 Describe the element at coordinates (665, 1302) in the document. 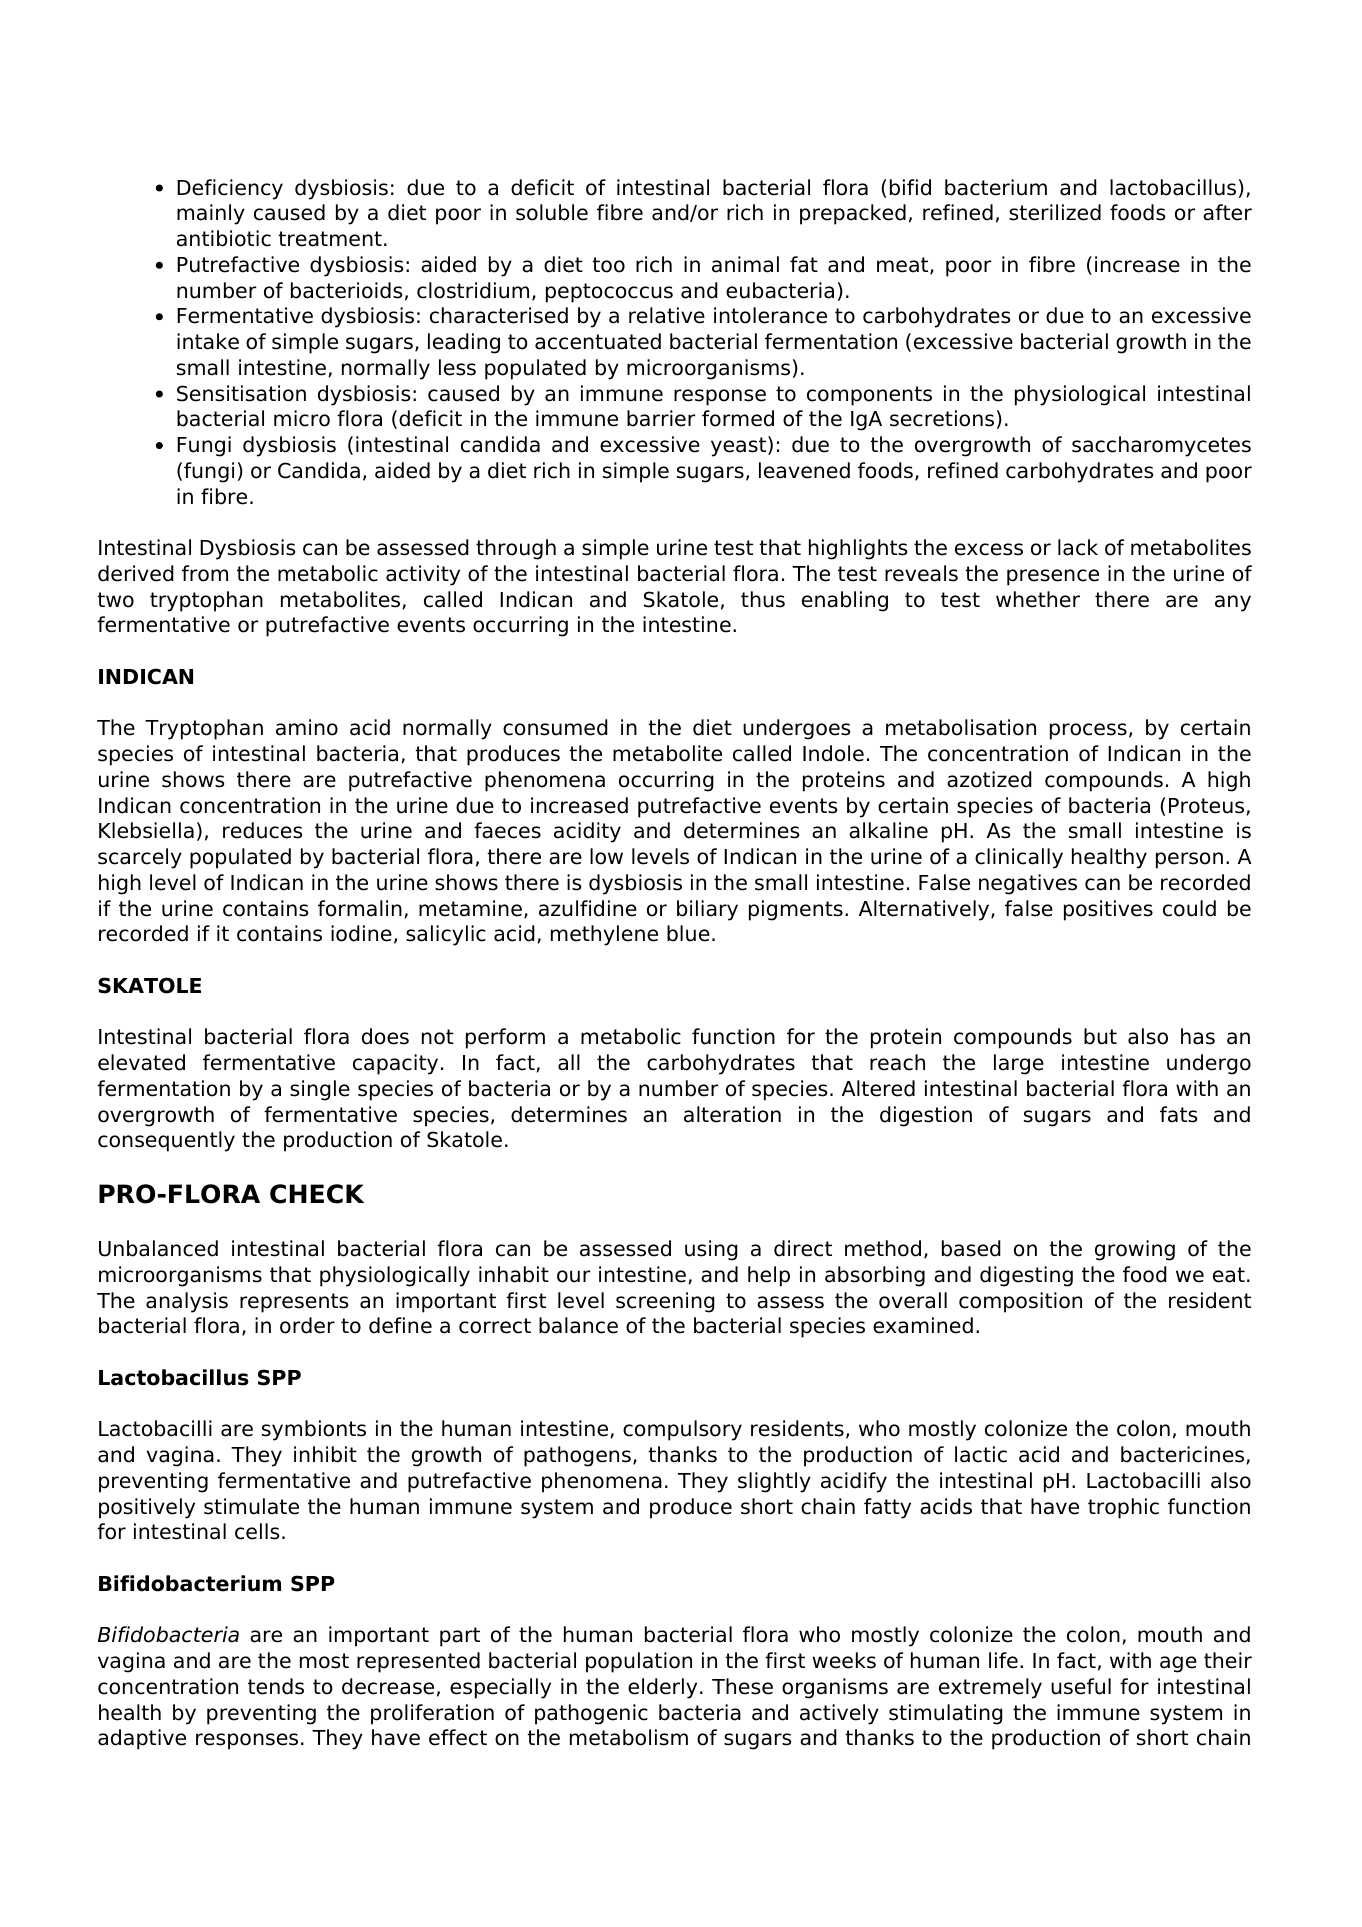

I see `screening` at that location.
